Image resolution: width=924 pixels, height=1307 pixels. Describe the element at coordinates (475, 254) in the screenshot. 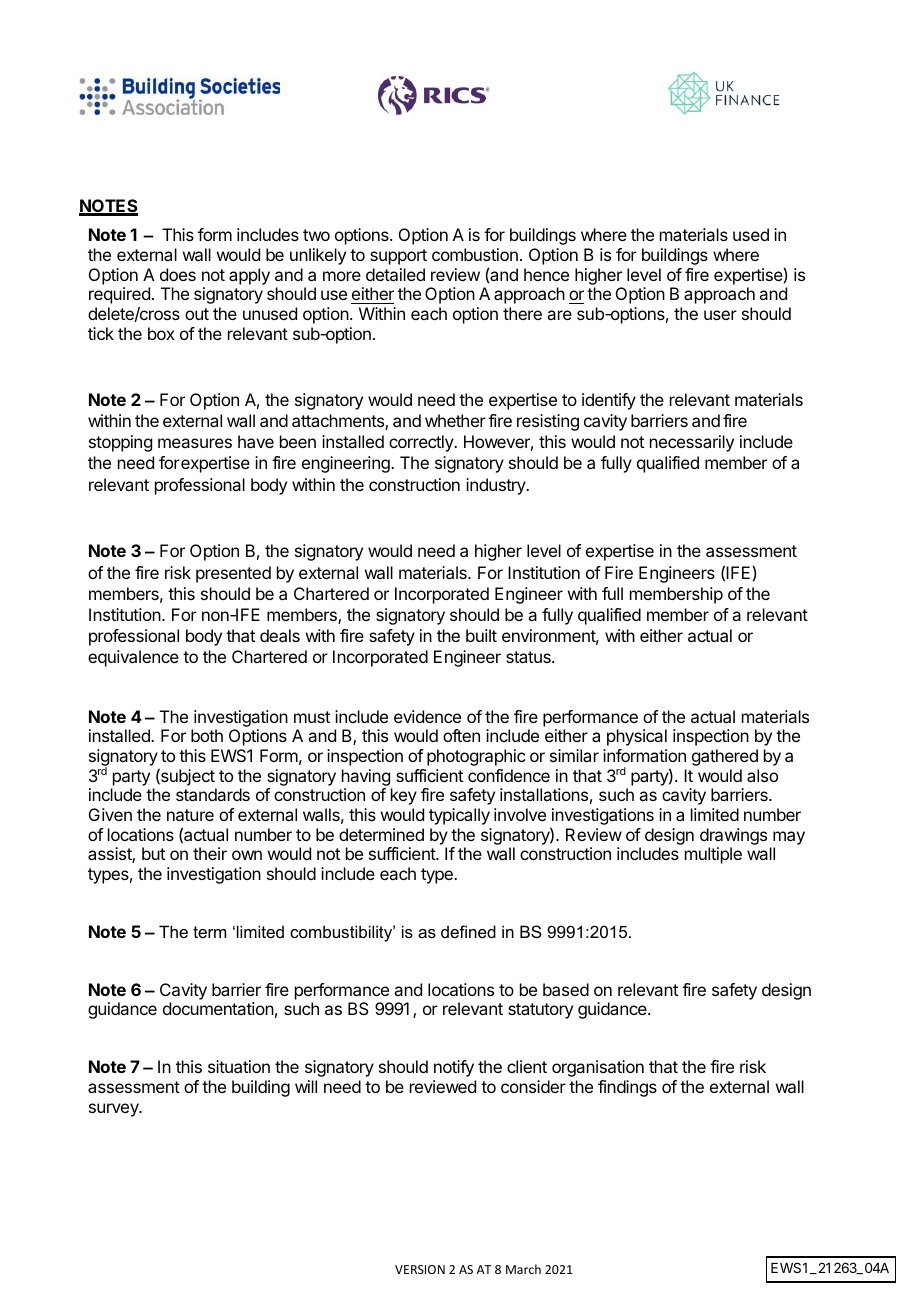

I see `combustion` at that location.
